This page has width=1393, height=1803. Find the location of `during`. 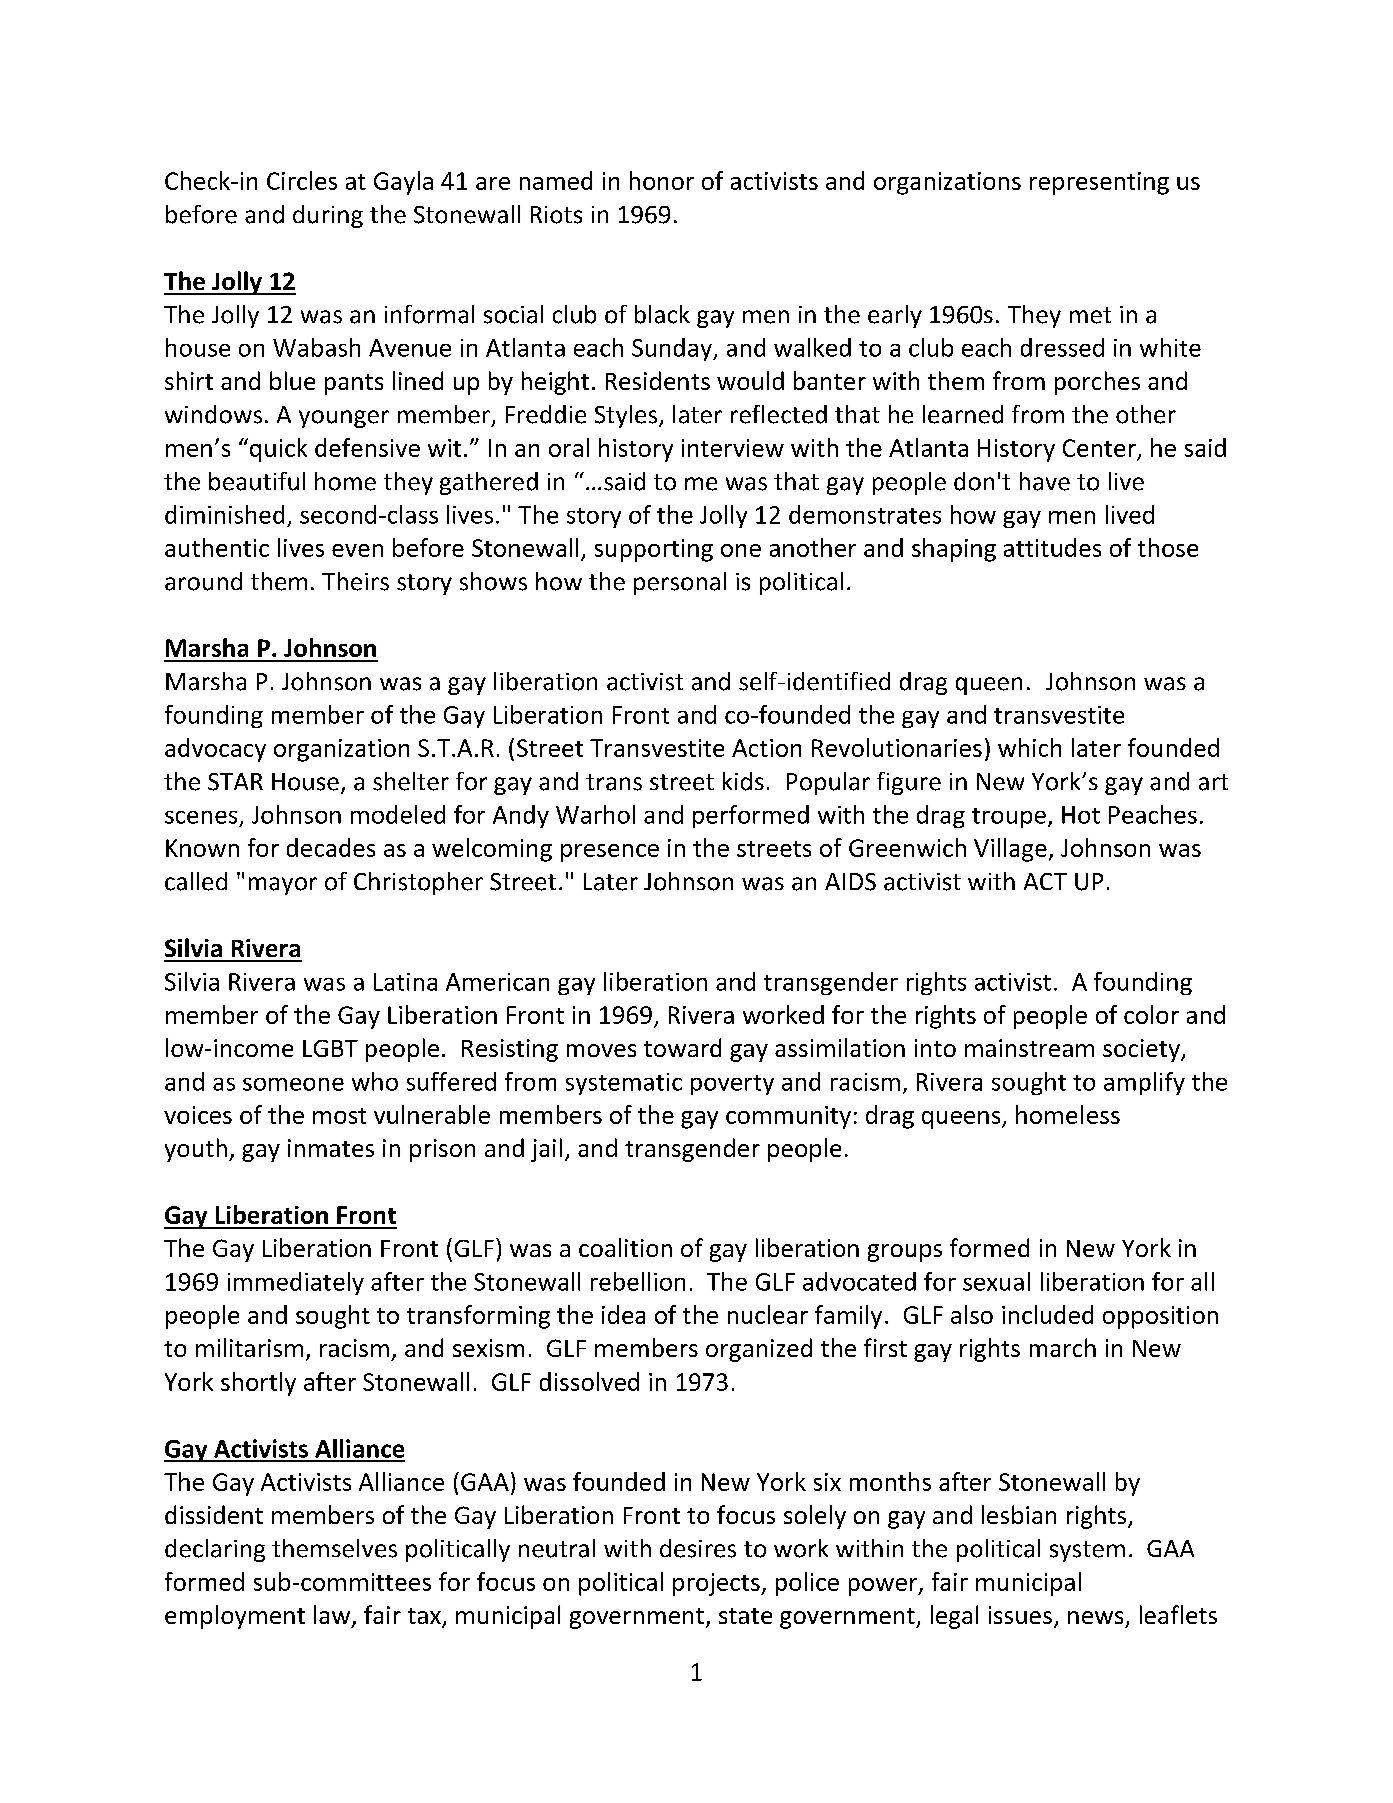

during is located at coordinates (328, 216).
